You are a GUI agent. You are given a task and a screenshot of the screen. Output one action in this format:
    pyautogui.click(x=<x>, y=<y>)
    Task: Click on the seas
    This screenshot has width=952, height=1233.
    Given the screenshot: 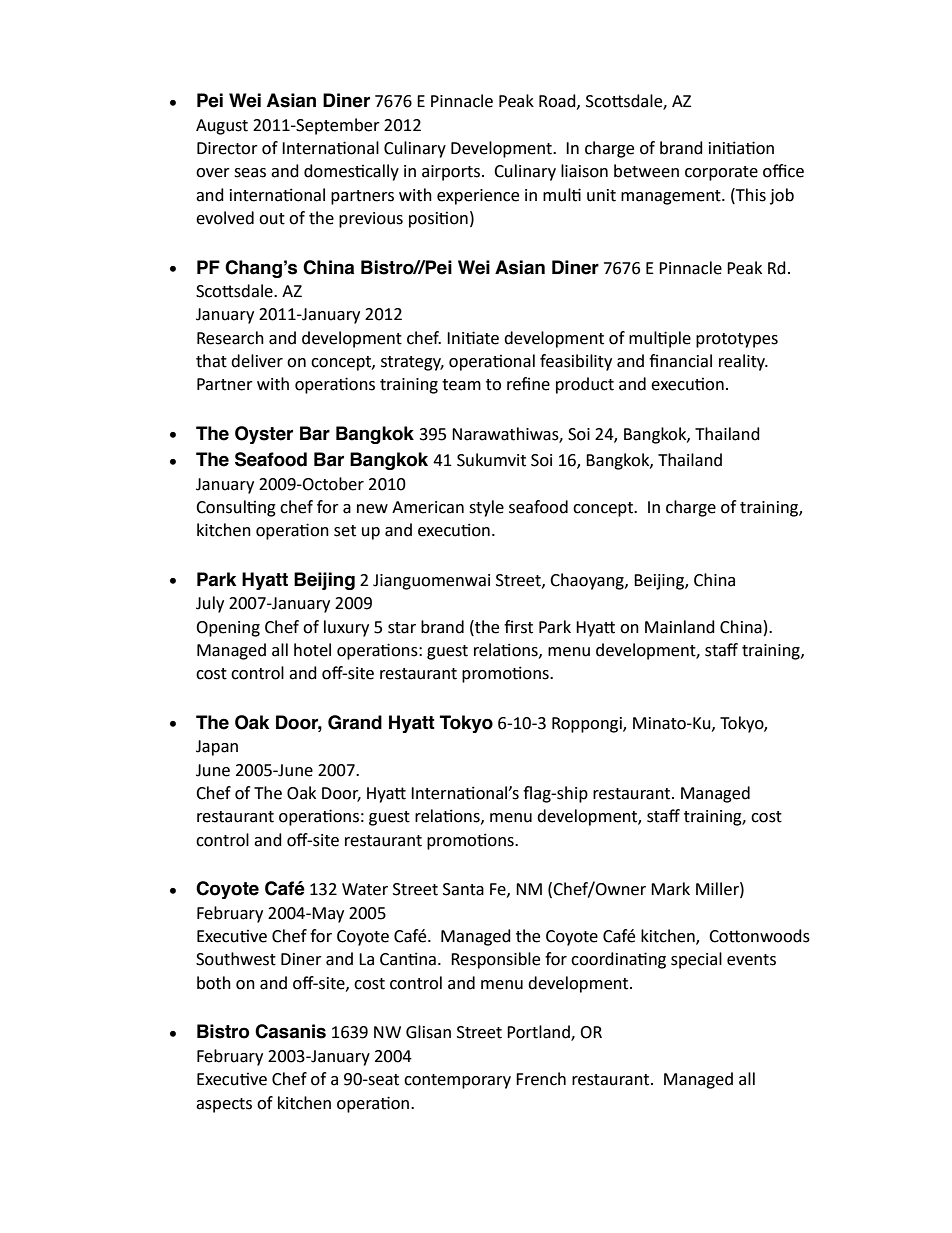 What is the action you would take?
    pyautogui.click(x=250, y=173)
